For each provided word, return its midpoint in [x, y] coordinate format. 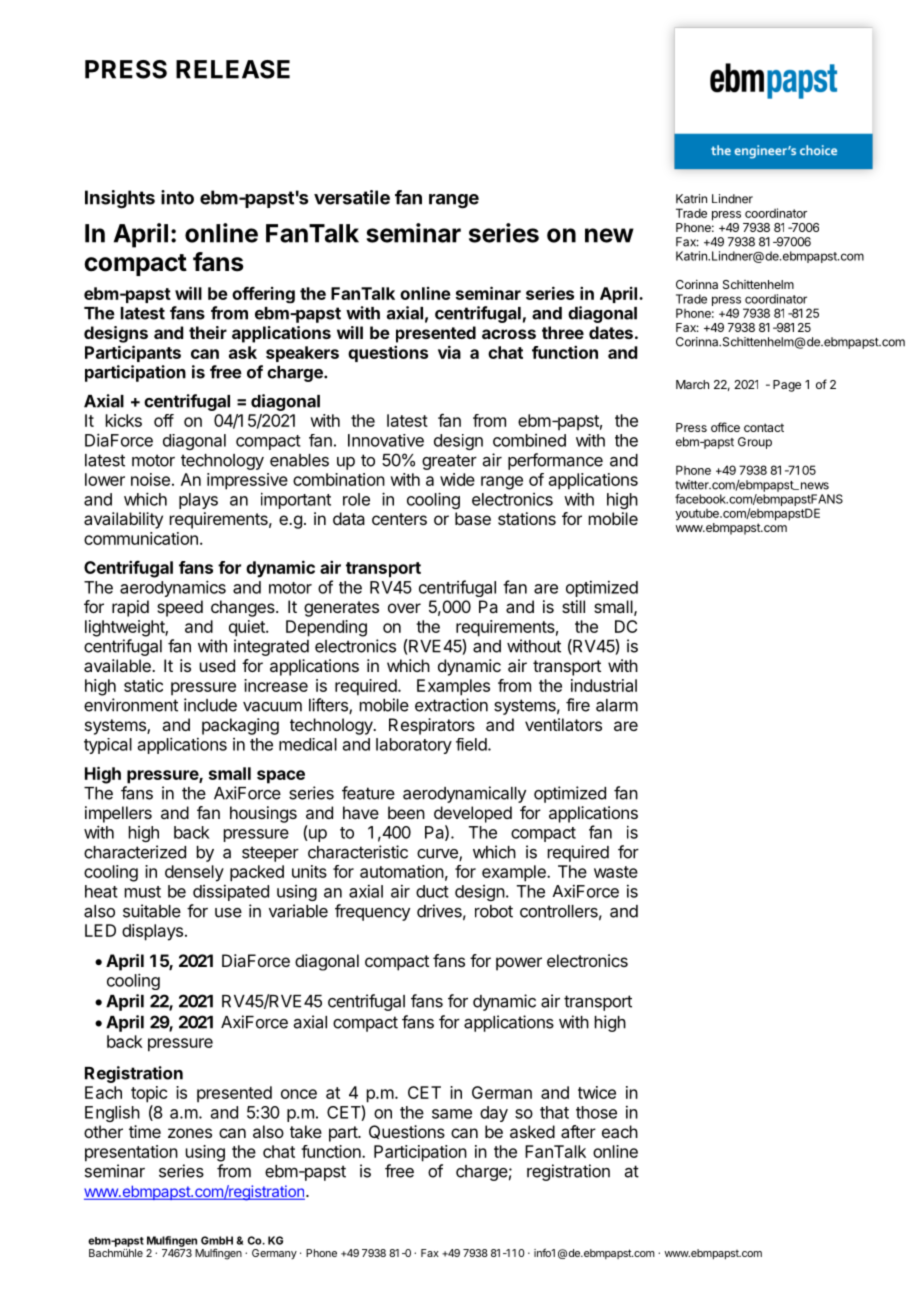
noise [150, 479]
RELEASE [233, 69]
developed [473, 814]
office [725, 427]
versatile [352, 197]
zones [190, 1133]
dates [611, 332]
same [452, 1114]
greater [449, 462]
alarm [617, 705]
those [596, 1112]
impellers [118, 814]
